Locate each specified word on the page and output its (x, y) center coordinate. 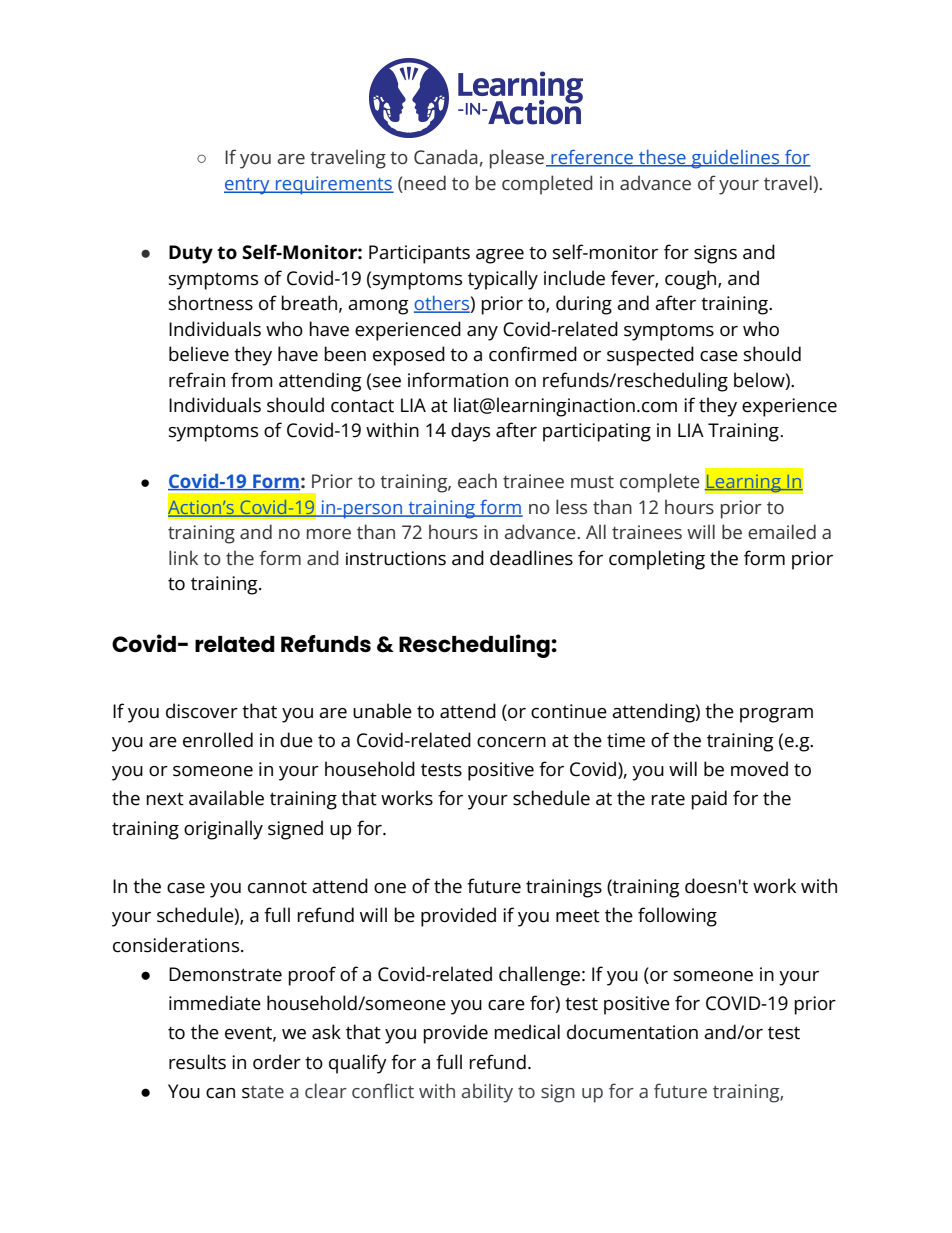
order (277, 1062)
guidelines (735, 159)
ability (487, 1093)
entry (248, 186)
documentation (632, 1032)
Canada (446, 156)
